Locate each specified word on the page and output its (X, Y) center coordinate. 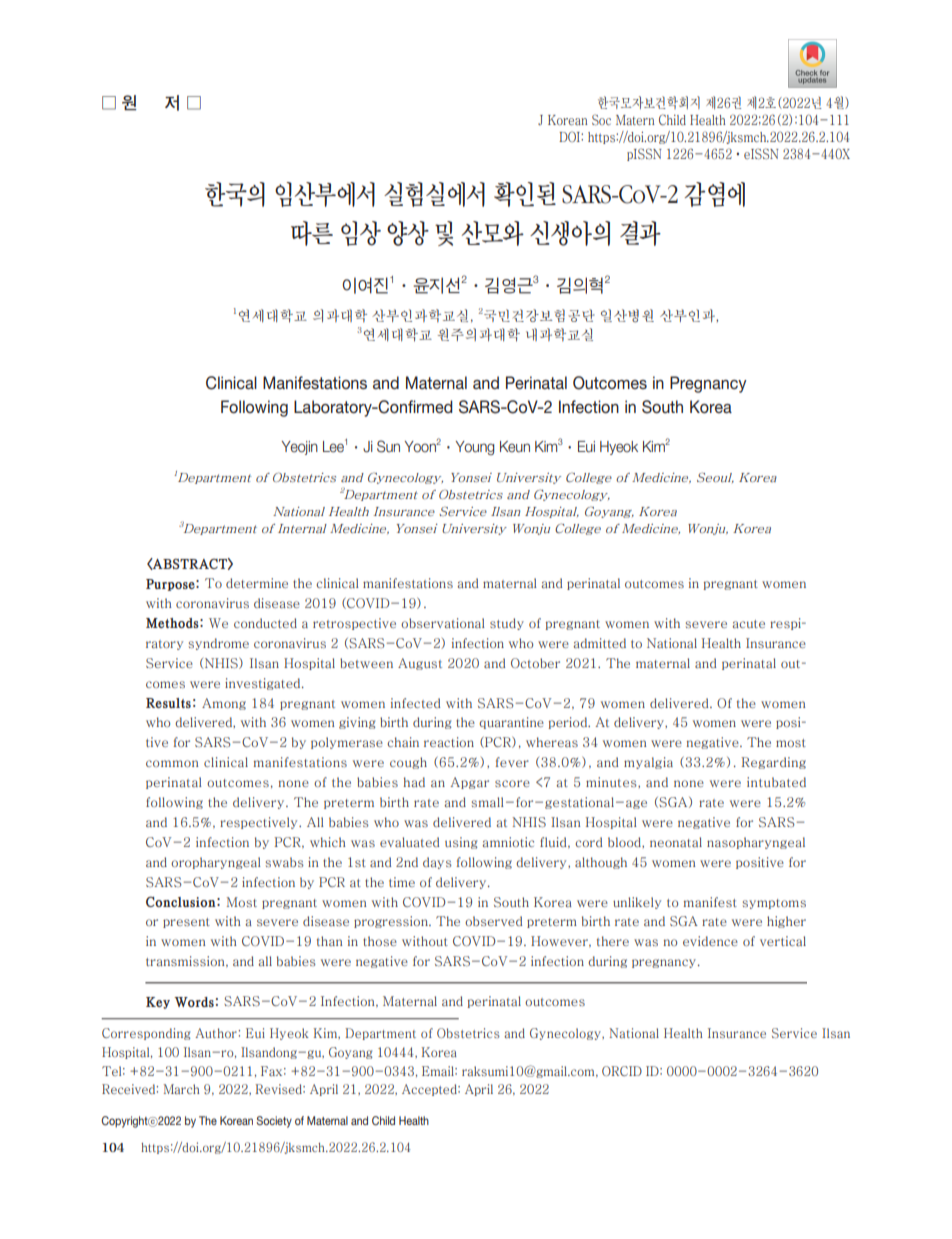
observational (443, 623)
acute (748, 624)
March (181, 1089)
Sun (388, 446)
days (437, 863)
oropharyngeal (216, 863)
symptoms (774, 904)
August (420, 664)
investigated (264, 684)
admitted (599, 643)
